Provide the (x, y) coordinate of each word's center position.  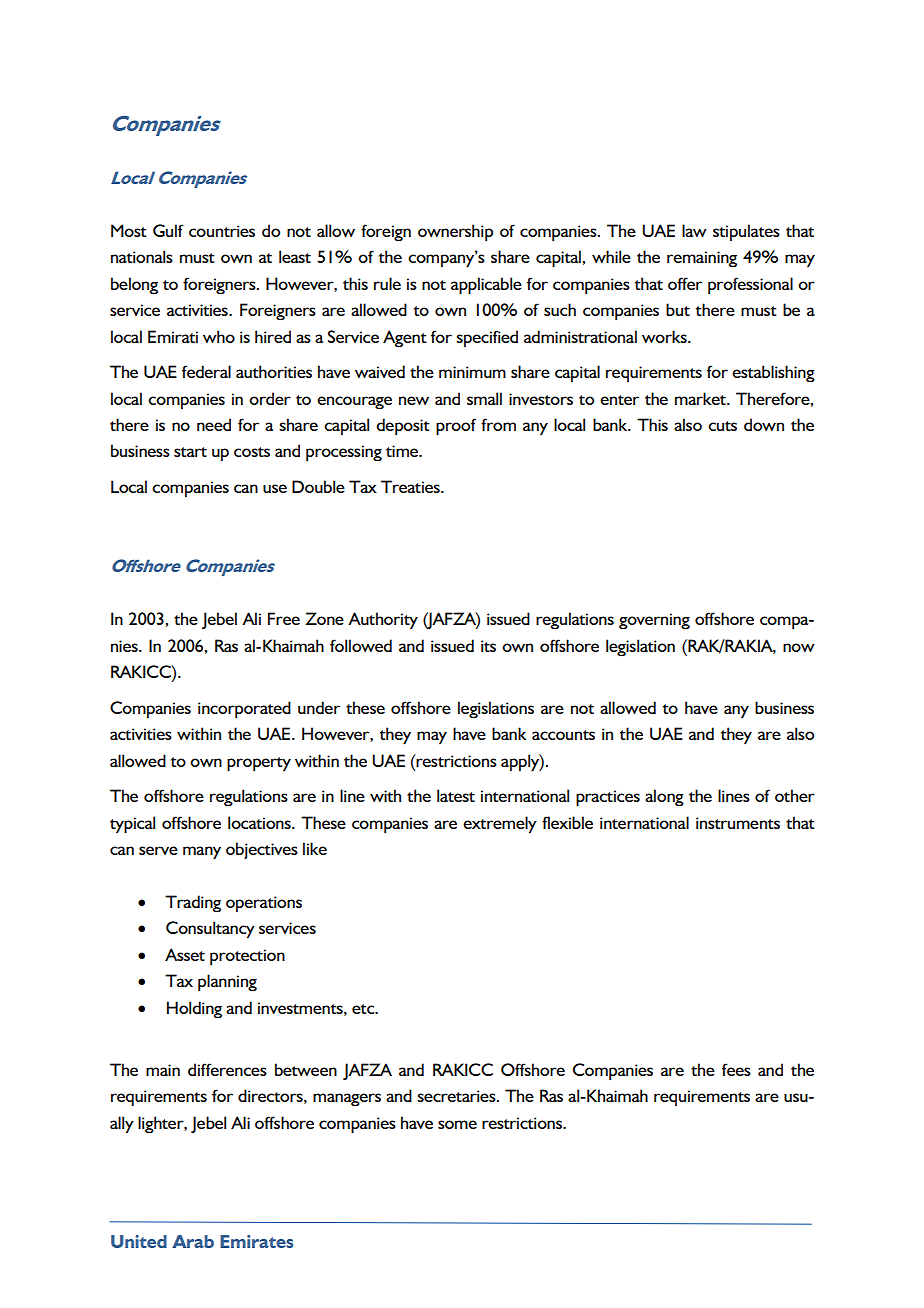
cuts (722, 426)
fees (736, 1069)
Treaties (411, 486)
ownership (455, 233)
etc (364, 1009)
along (664, 798)
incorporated (244, 710)
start (190, 452)
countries (222, 231)
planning (227, 983)
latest (456, 795)
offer (685, 283)
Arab (193, 1241)
